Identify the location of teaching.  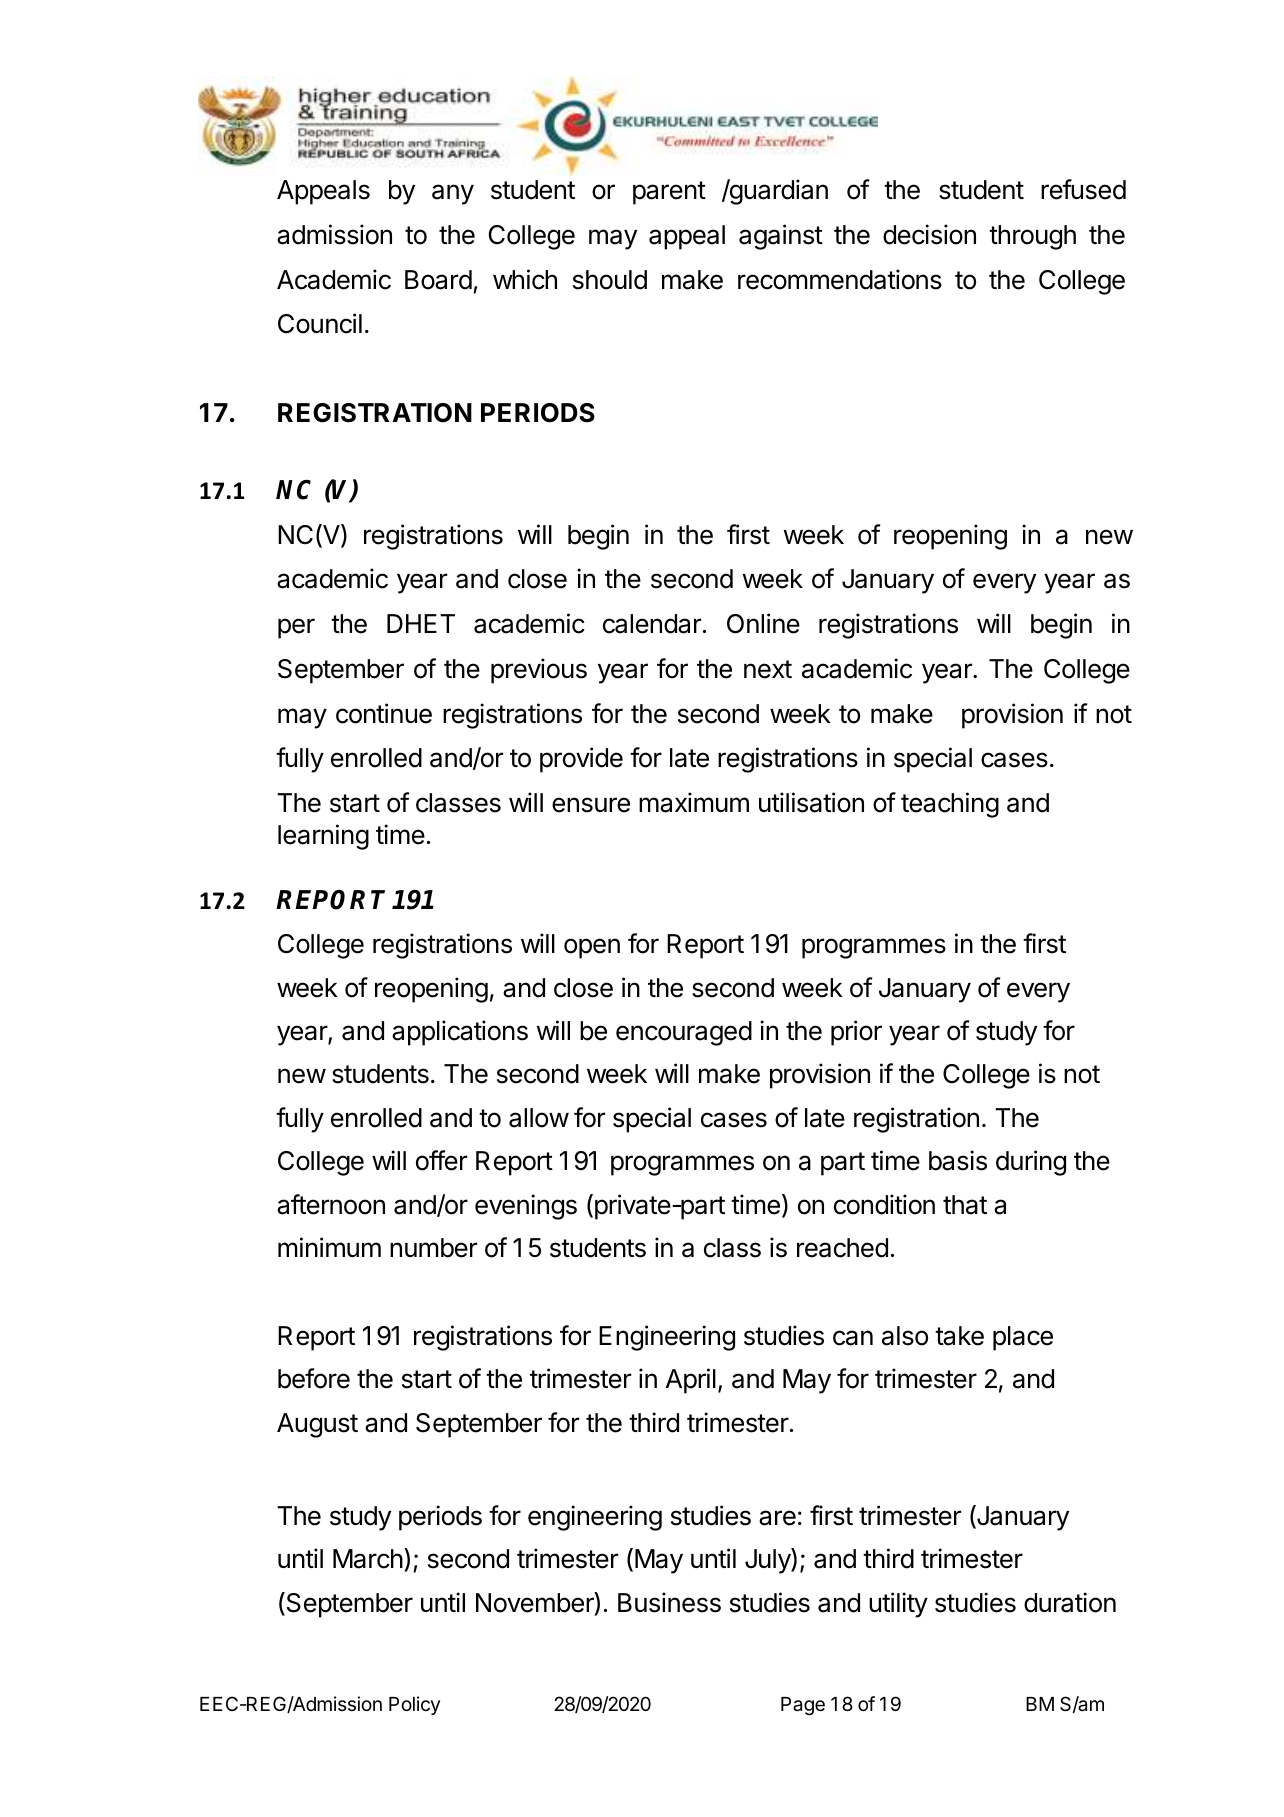
(950, 805).
